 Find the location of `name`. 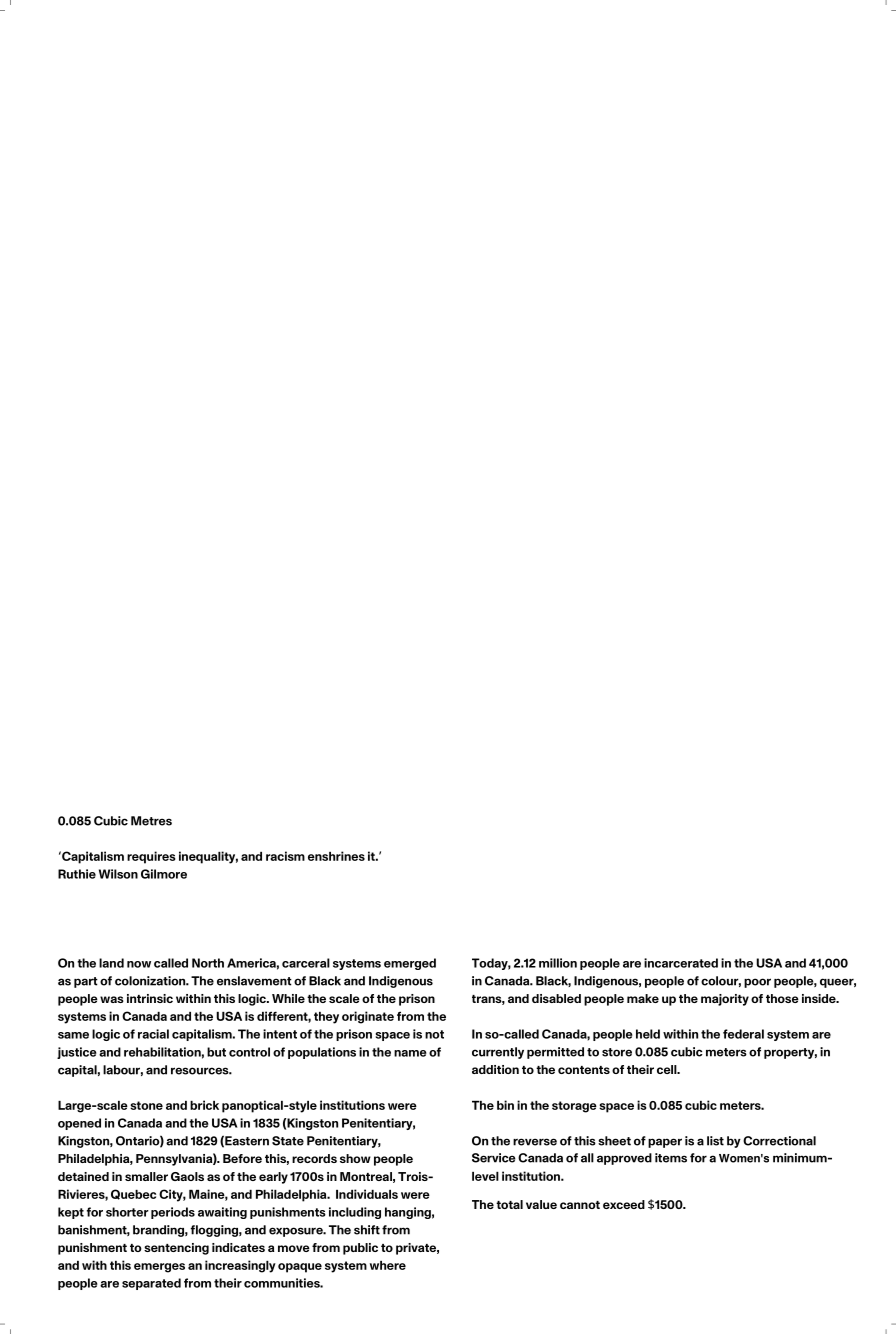

name is located at coordinates (410, 1053).
